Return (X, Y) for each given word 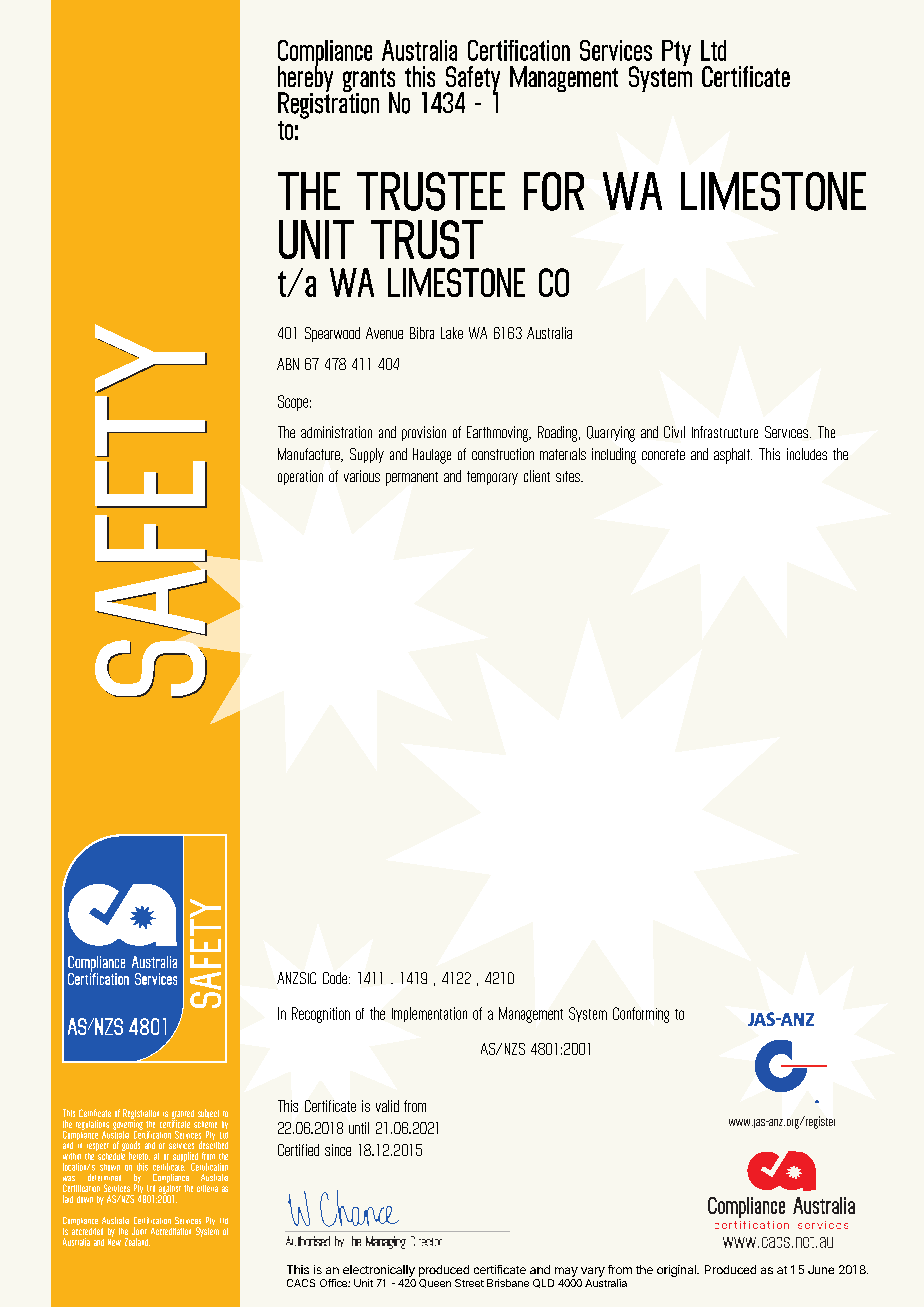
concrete (663, 454)
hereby (305, 79)
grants (369, 81)
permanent (412, 479)
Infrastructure (725, 432)
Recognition (321, 1015)
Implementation (429, 1014)
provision (424, 433)
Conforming (641, 1015)
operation (300, 477)
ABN (288, 364)
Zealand (137, 1242)
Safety (472, 80)
